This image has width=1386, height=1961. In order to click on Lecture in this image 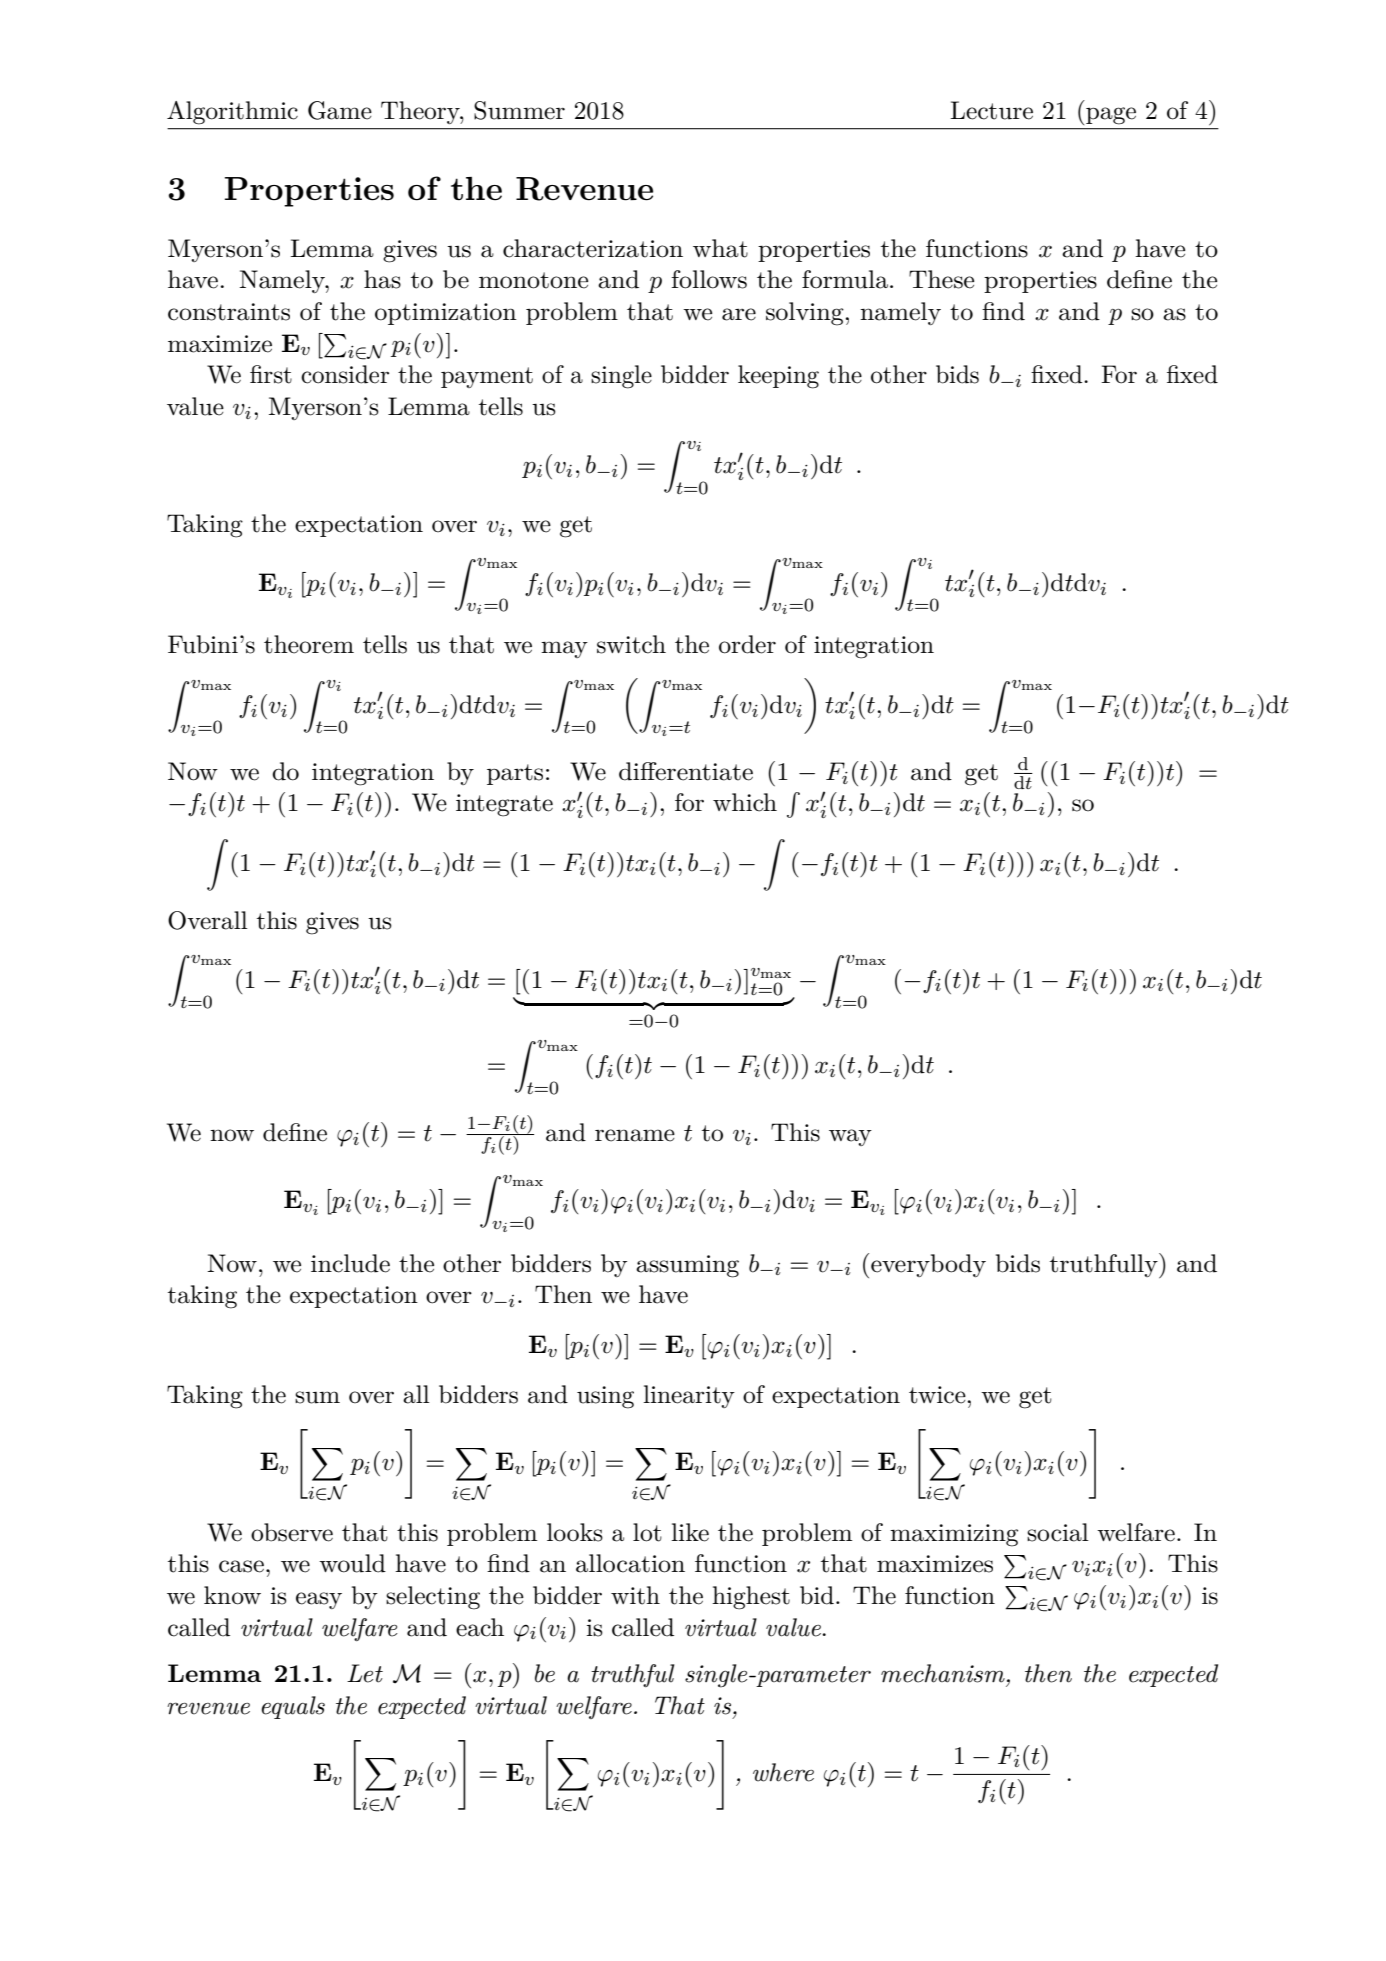, I will do `click(991, 110)`.
